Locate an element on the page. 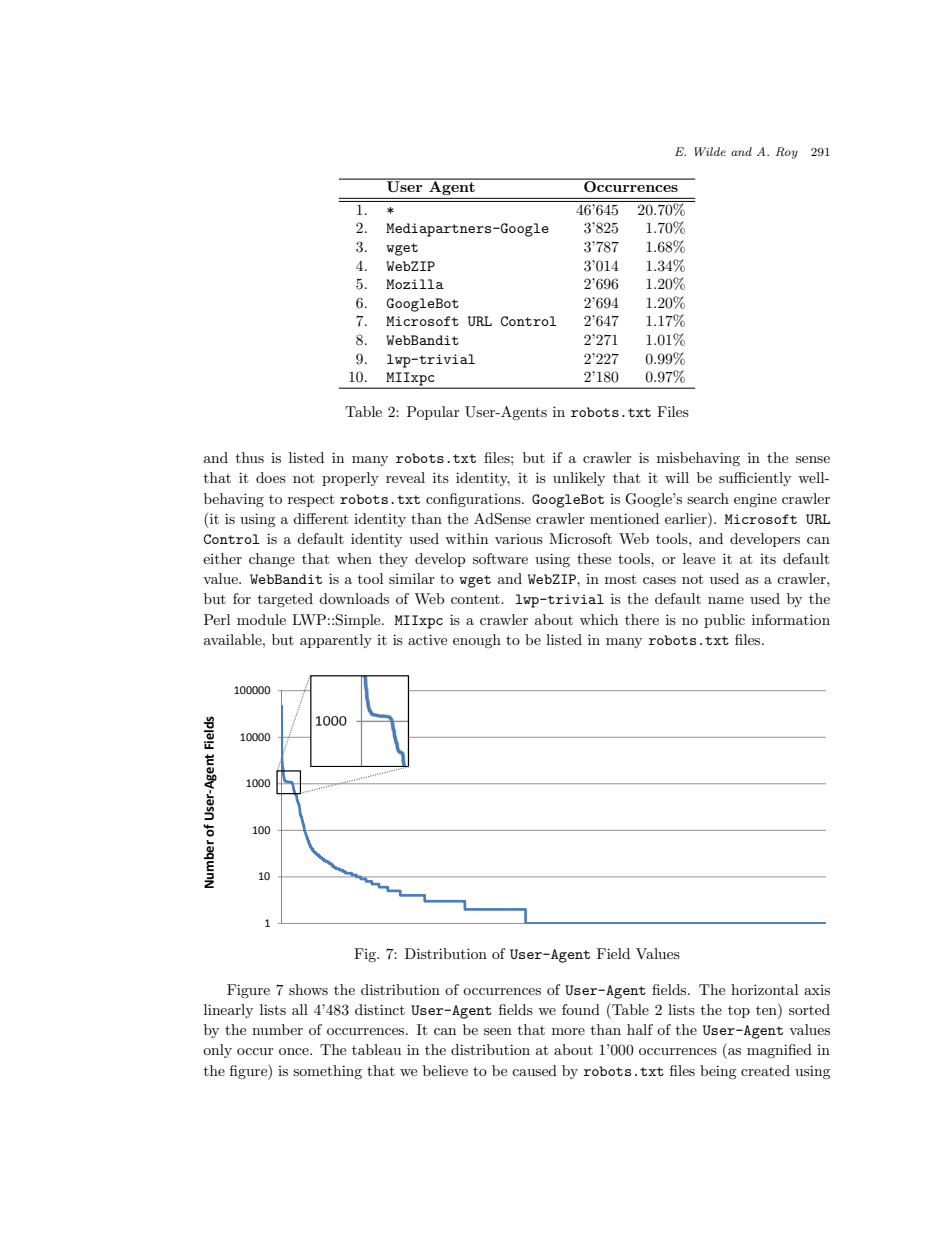  targeted is located at coordinates (285, 600).
